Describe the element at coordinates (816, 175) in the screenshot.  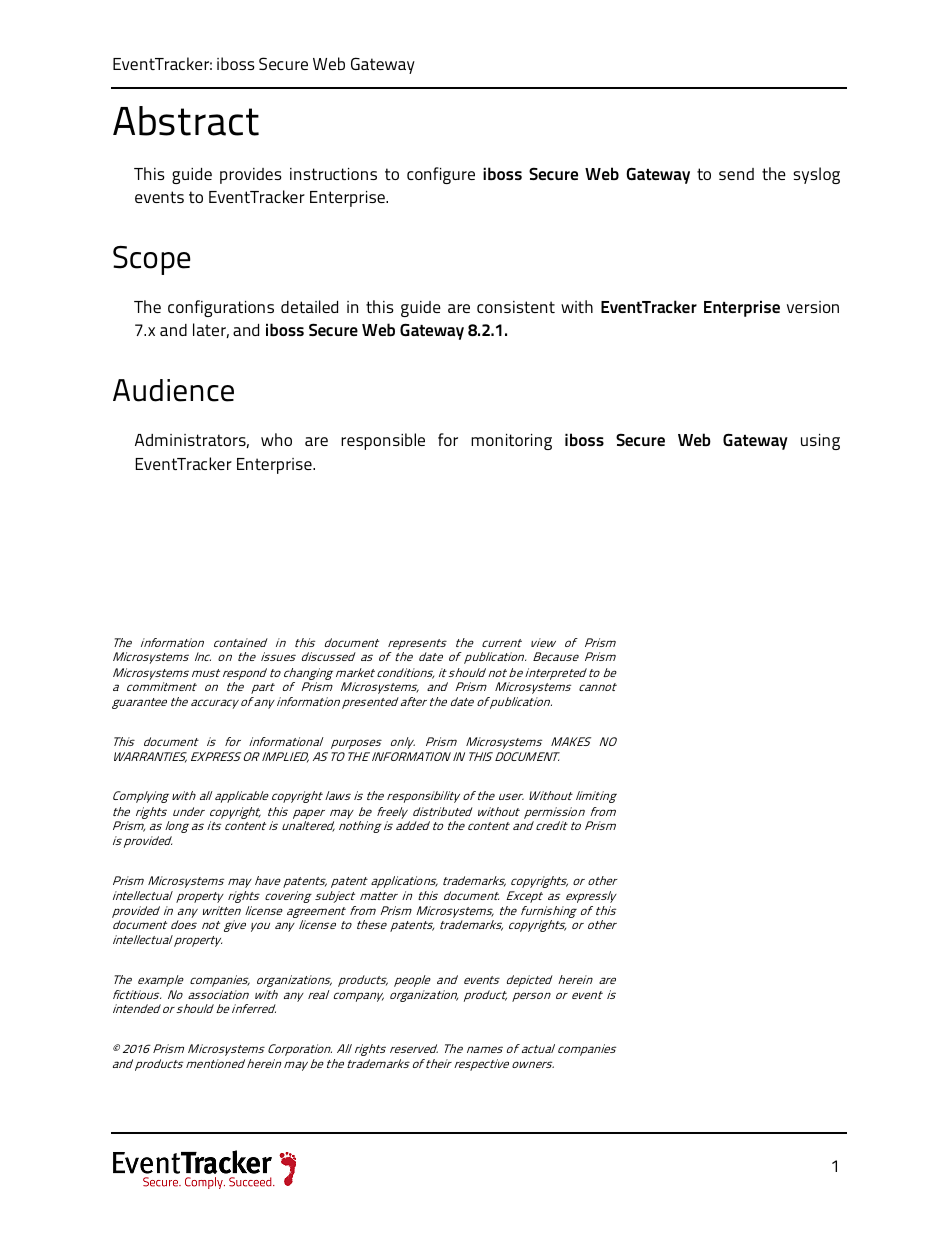
I see `syslog` at that location.
